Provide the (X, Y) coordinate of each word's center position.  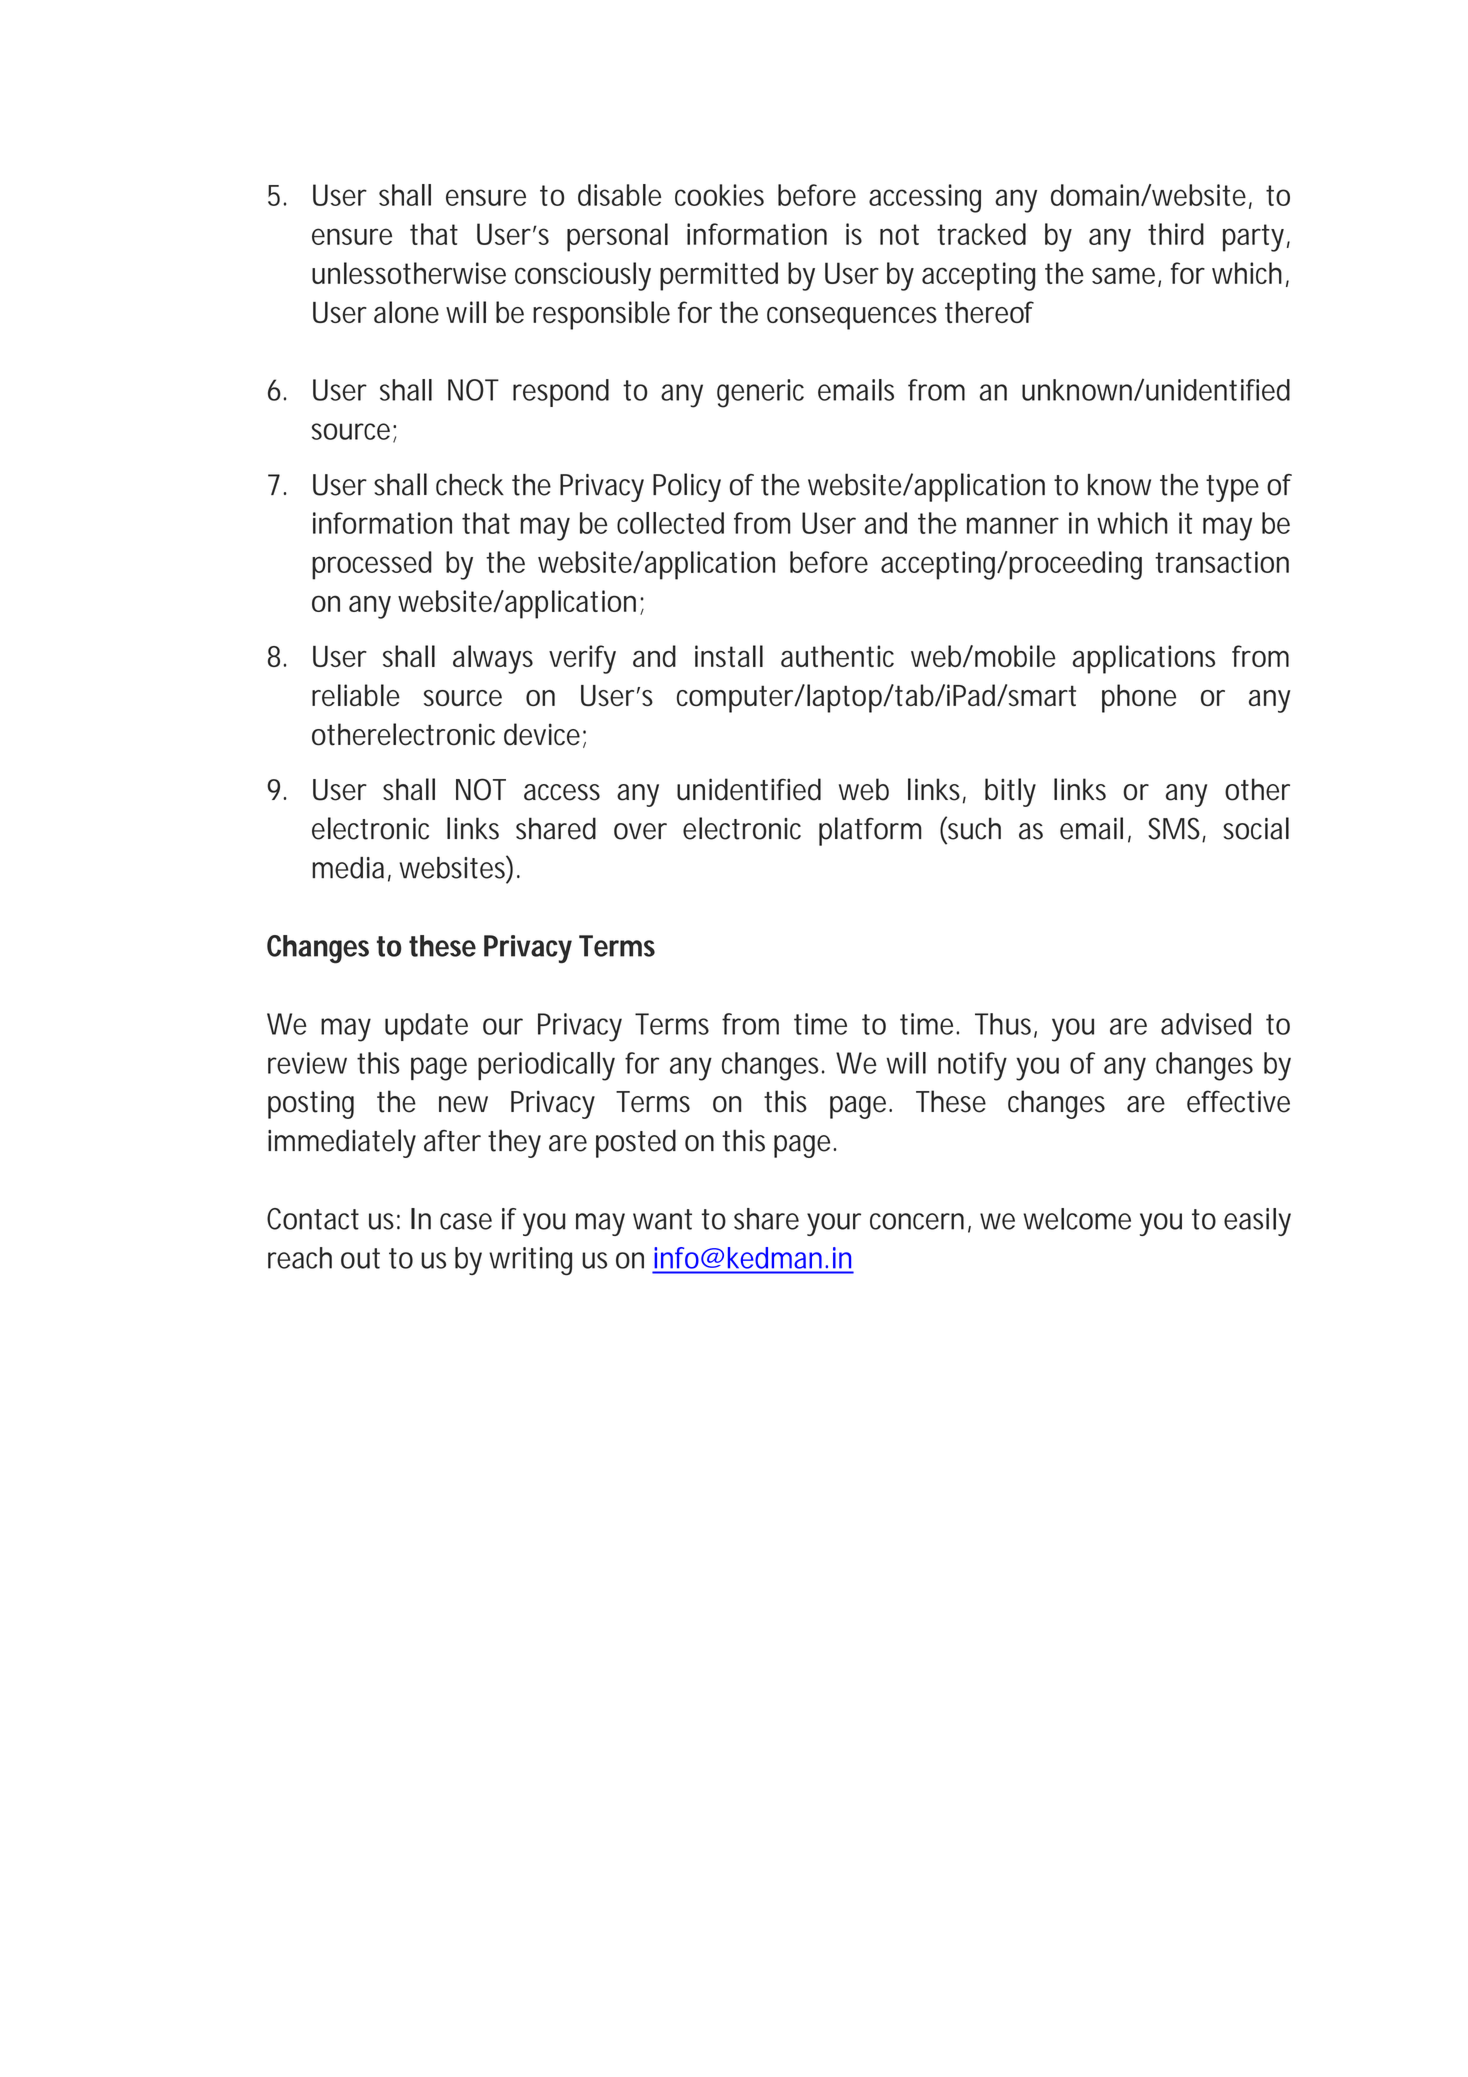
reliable (356, 695)
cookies (719, 195)
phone (1139, 698)
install (729, 656)
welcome (1077, 1219)
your (834, 1224)
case (466, 1221)
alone (406, 312)
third (1176, 234)
